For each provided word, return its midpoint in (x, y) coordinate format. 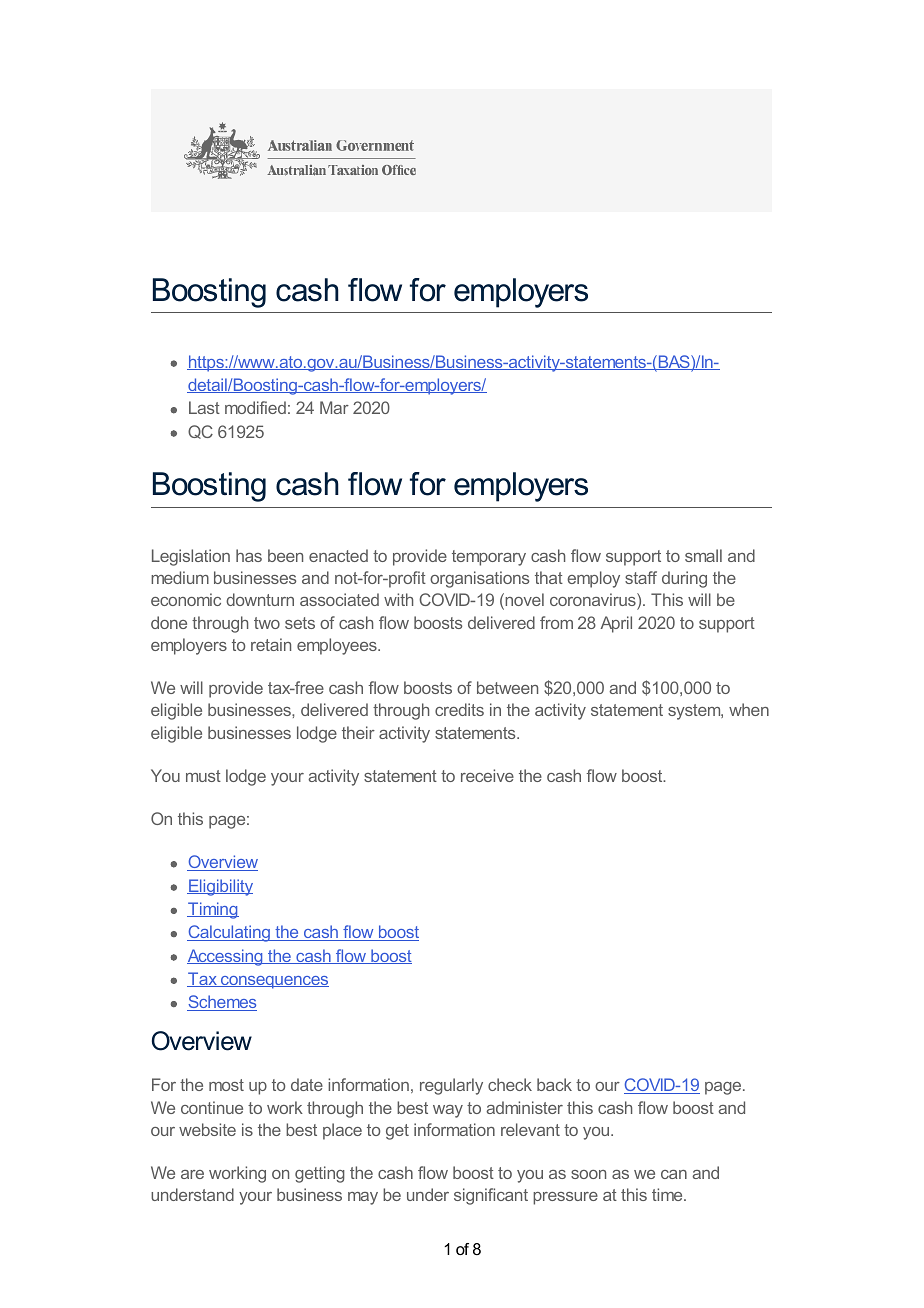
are (192, 1174)
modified (255, 407)
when (749, 709)
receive (487, 775)
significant (491, 1196)
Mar (334, 407)
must (203, 776)
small (703, 555)
